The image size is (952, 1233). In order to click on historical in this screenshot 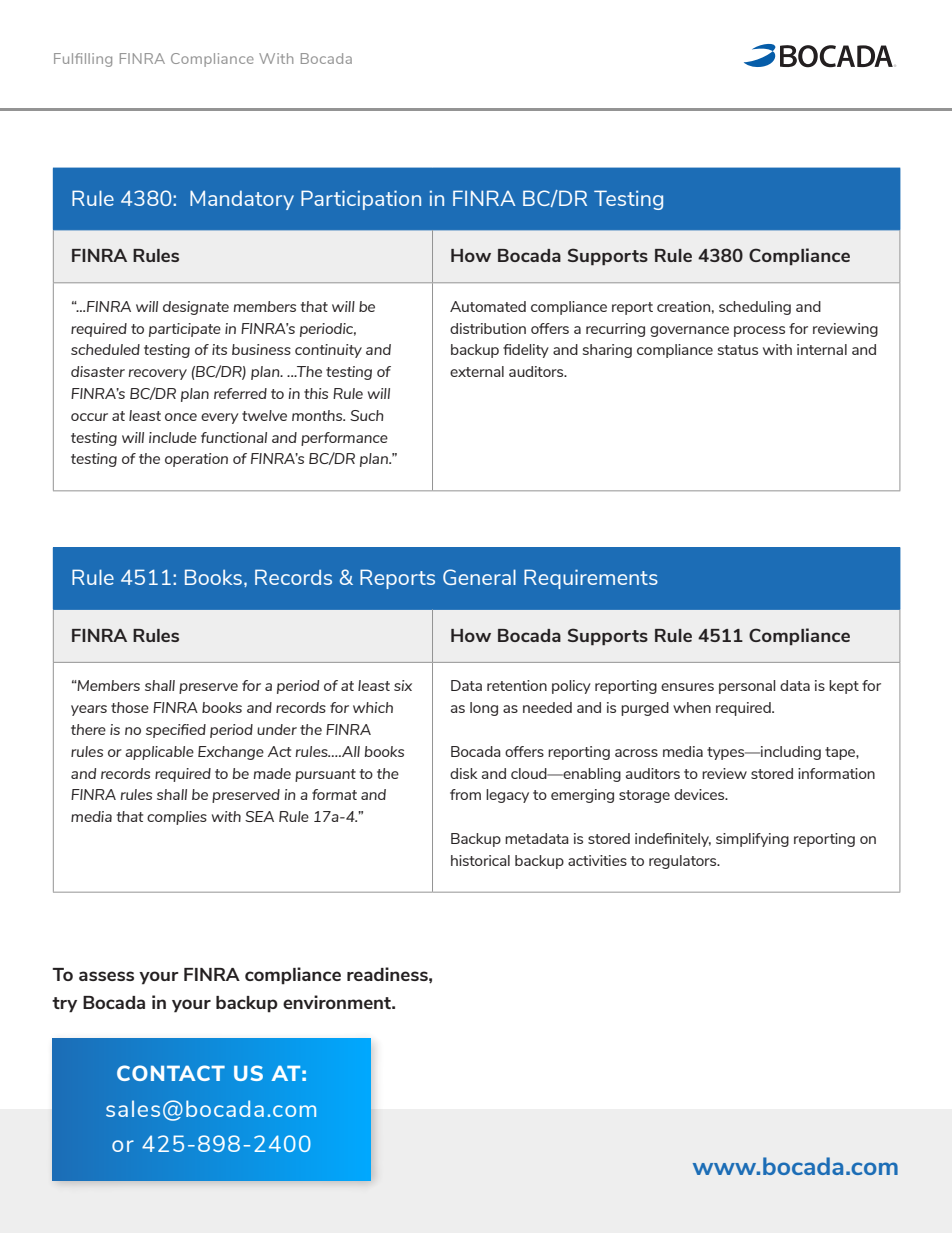, I will do `click(480, 860)`.
